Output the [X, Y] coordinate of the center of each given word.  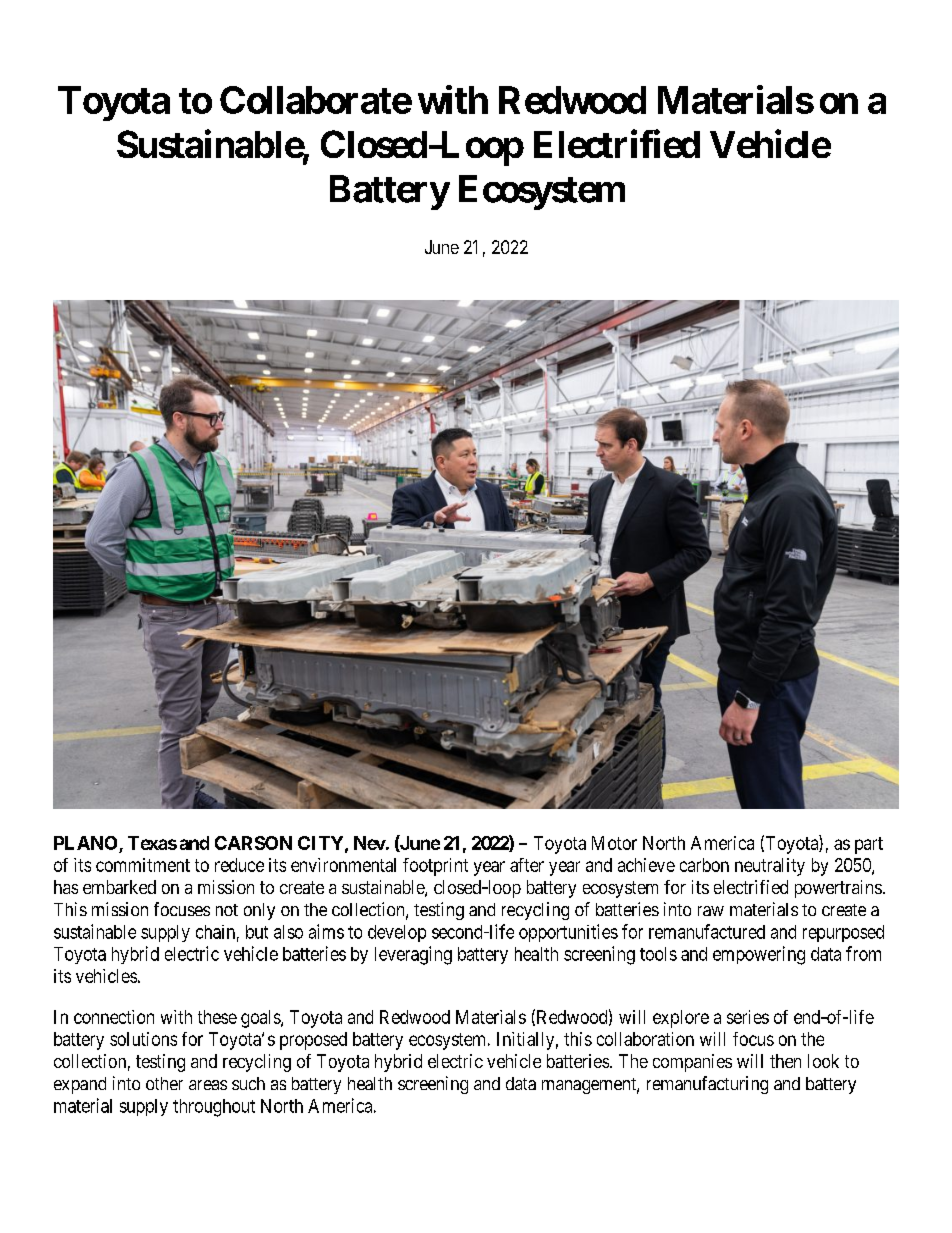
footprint [435, 867]
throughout [214, 1108]
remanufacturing [707, 1085]
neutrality [770, 867]
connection [114, 1017]
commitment [143, 865]
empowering [759, 955]
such [248, 1083]
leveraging [413, 955]
